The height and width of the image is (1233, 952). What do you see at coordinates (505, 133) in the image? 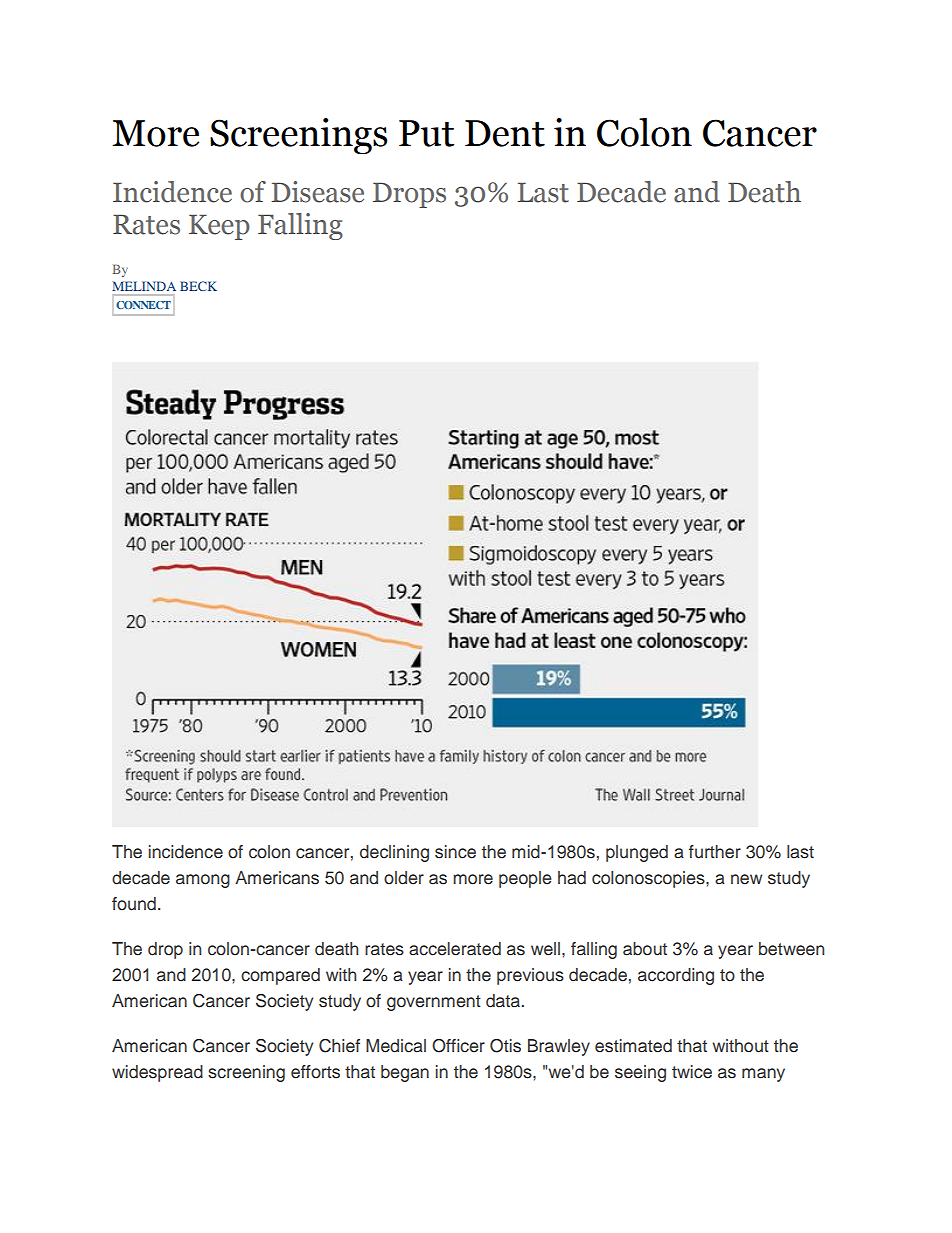
I see `Dent` at bounding box center [505, 133].
